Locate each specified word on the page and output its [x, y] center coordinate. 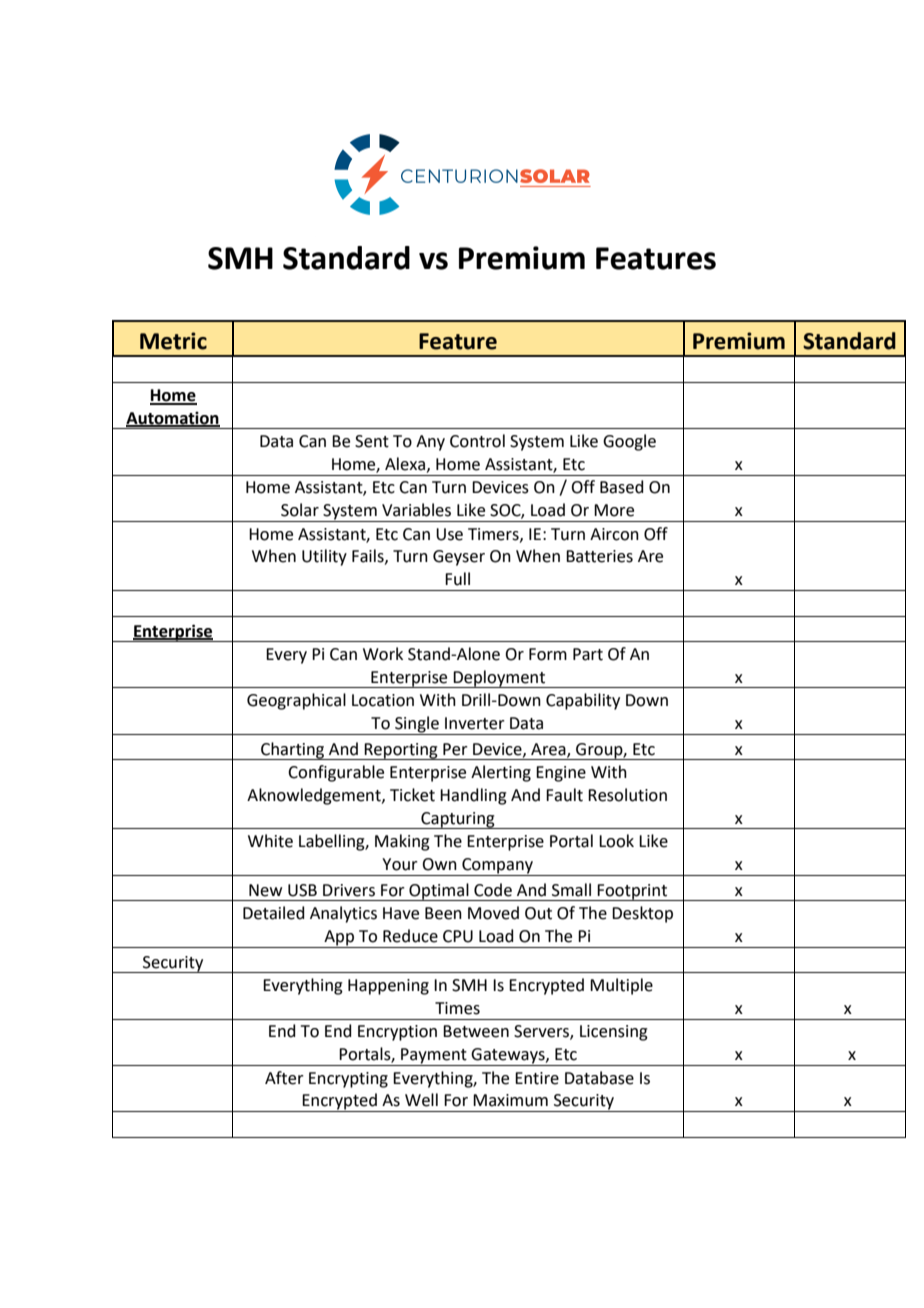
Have [401, 913]
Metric [173, 341]
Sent [372, 441]
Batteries [599, 556]
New [265, 890]
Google [629, 442]
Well [421, 1100]
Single [417, 725]
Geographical [296, 701]
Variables [416, 510]
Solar [300, 510]
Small [571, 890]
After [284, 1078]
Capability [583, 701]
